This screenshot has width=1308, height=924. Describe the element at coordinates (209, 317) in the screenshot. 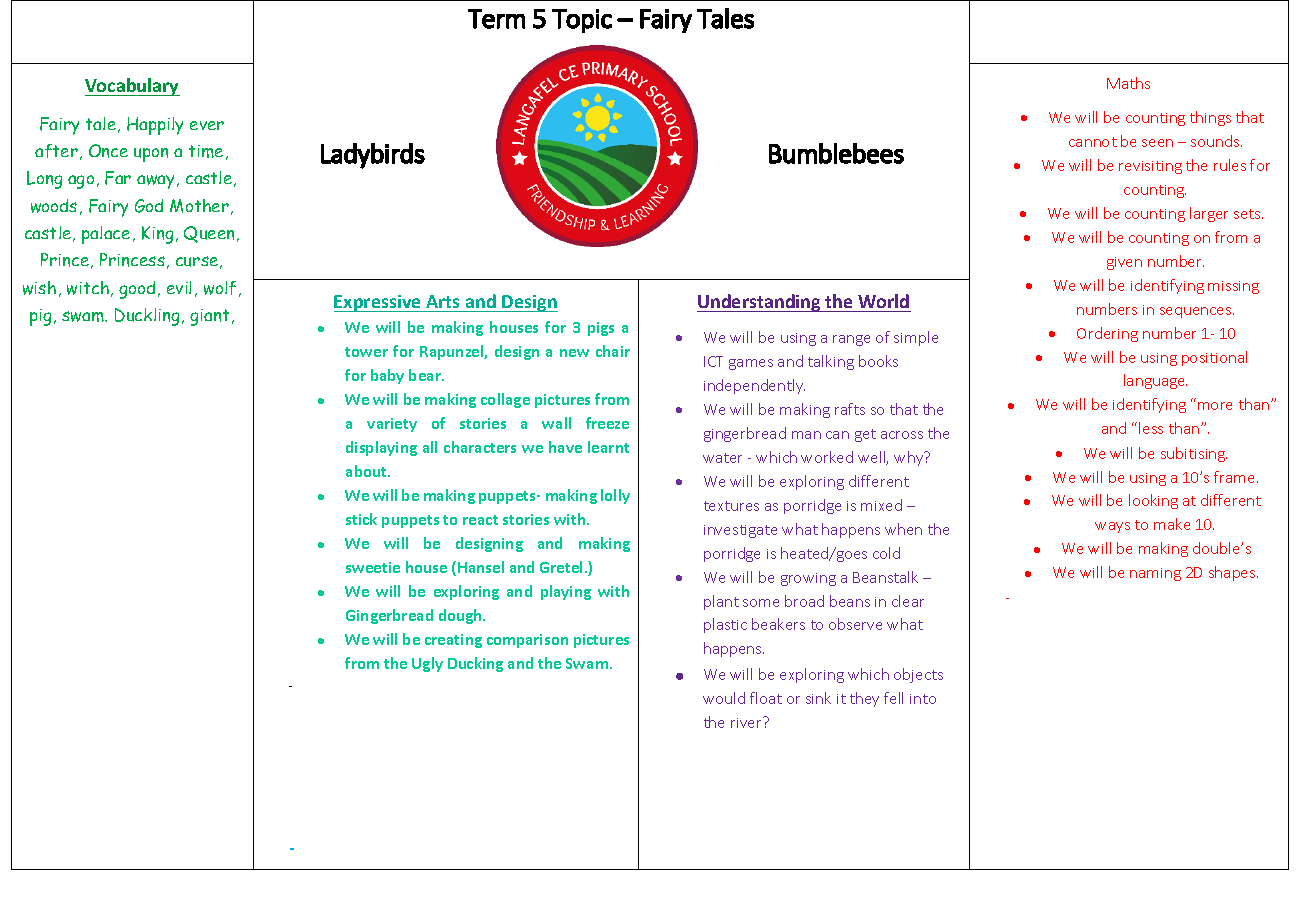

I see `giant` at that location.
